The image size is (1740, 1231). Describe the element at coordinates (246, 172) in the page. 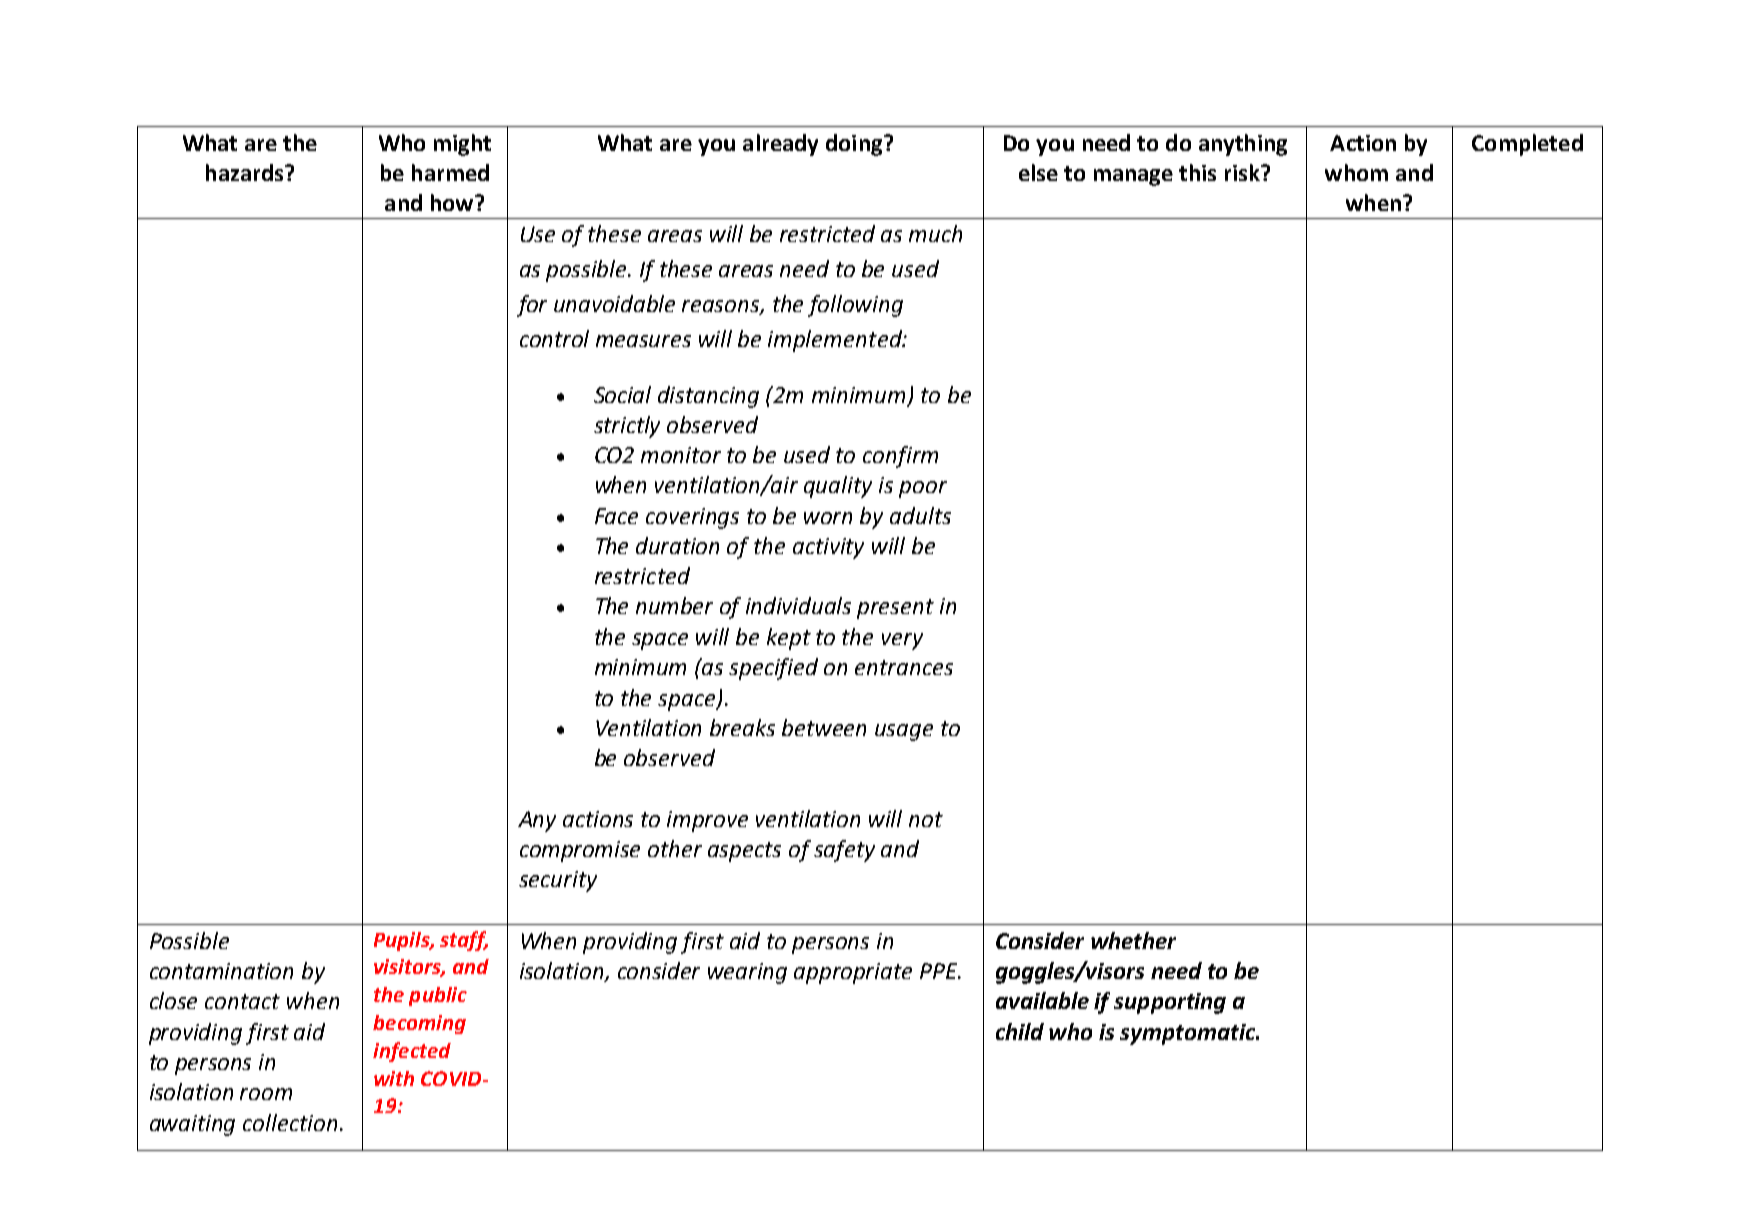

I see `hazards` at that location.
